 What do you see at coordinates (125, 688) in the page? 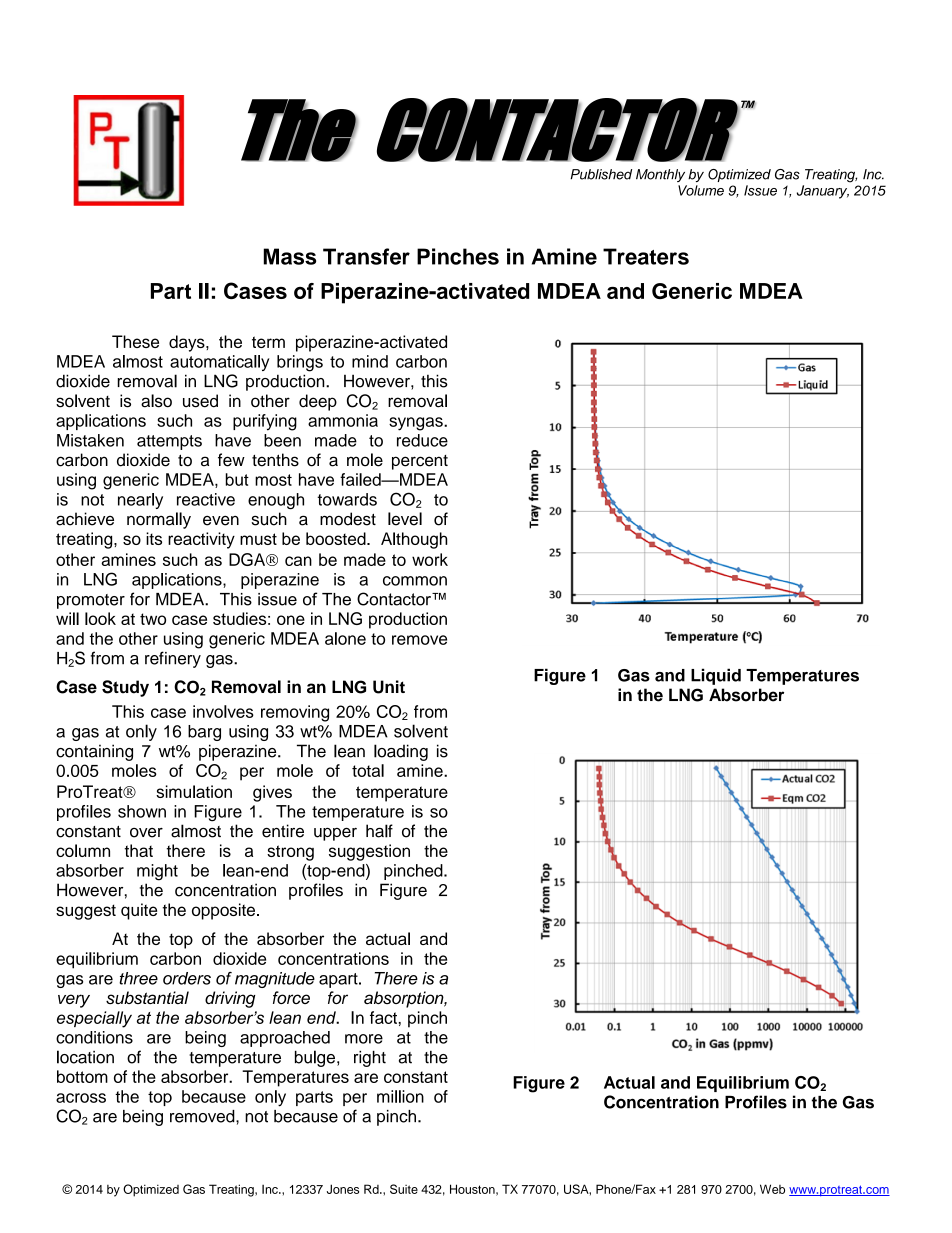
I see `Study` at bounding box center [125, 688].
